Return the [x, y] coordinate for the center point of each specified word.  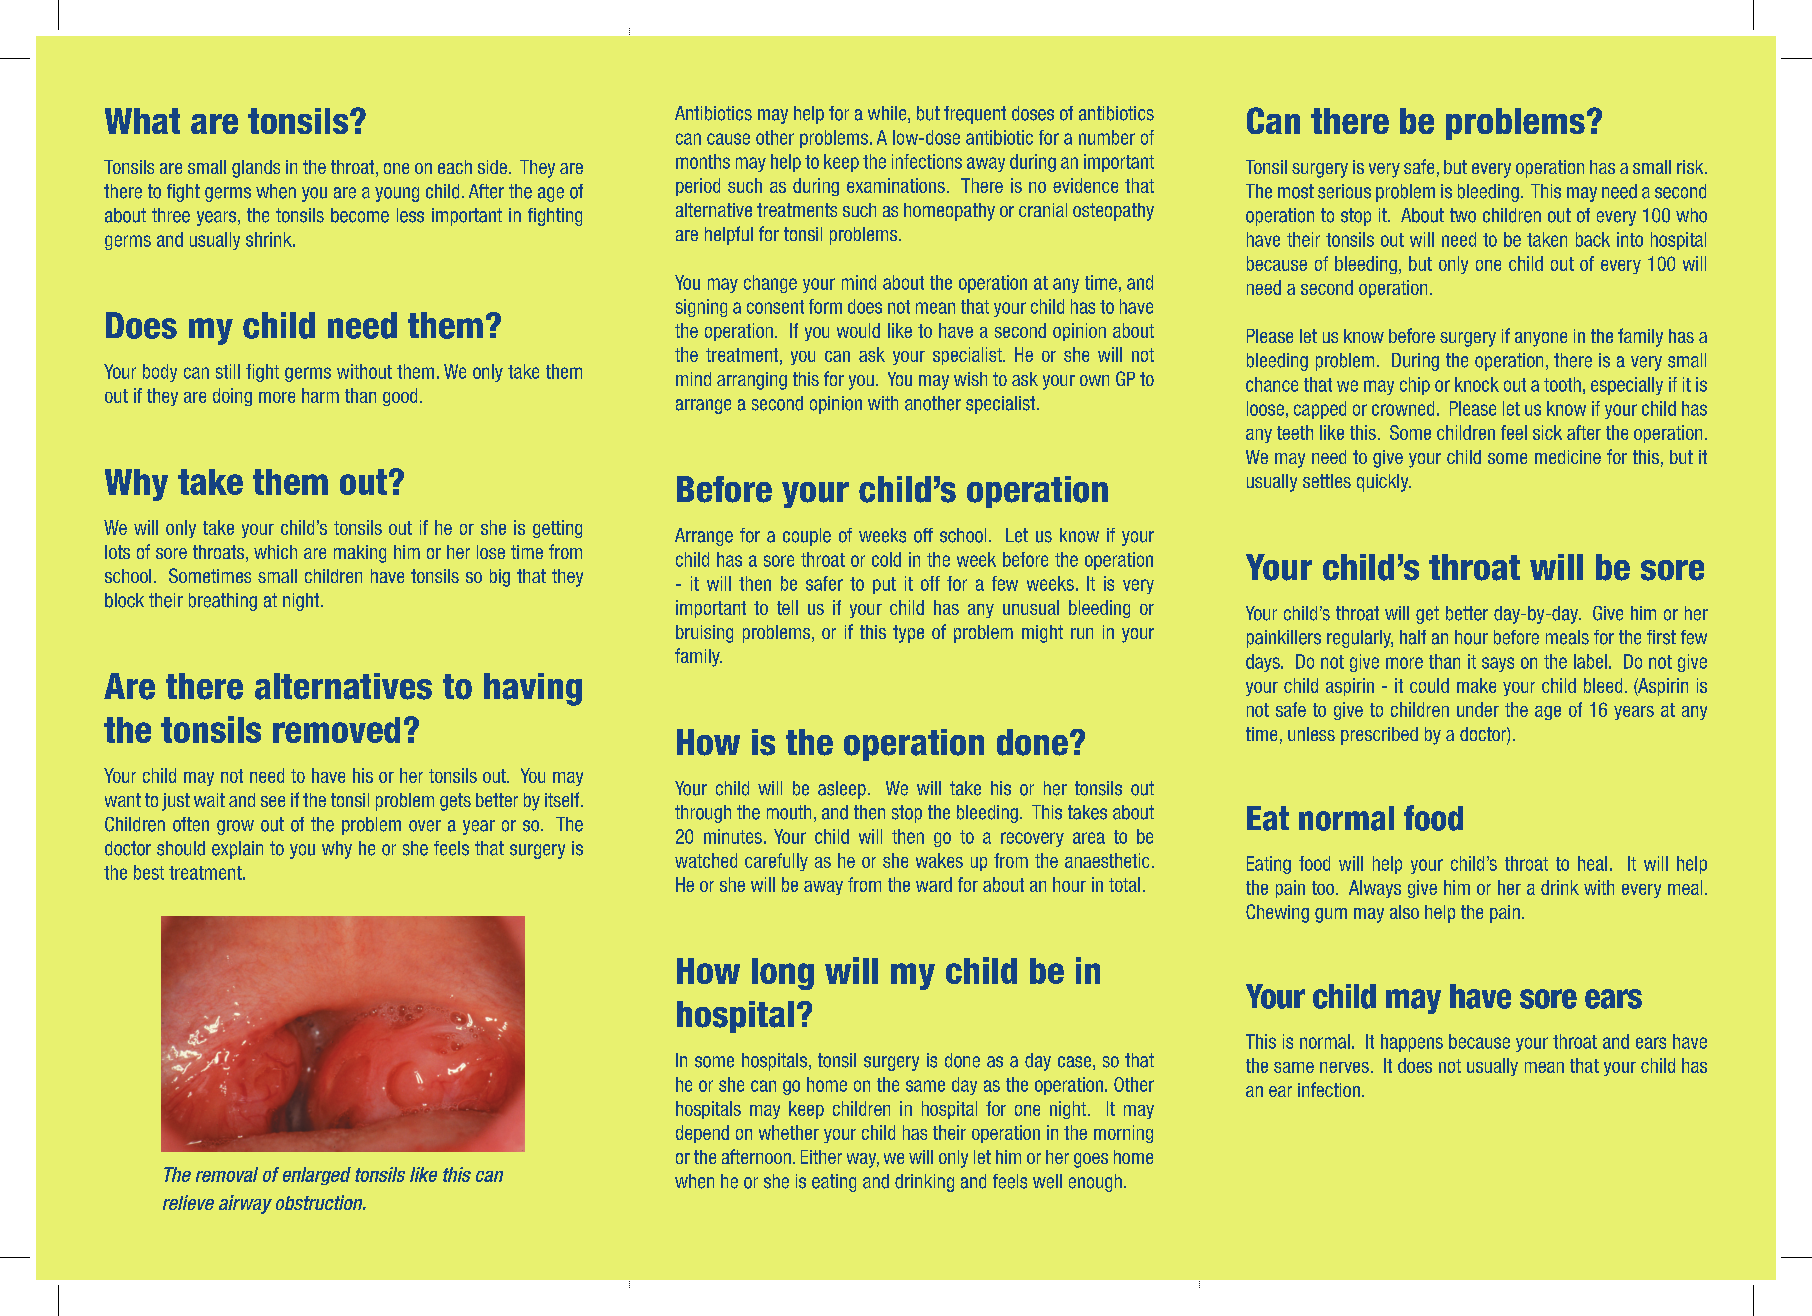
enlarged [317, 1176]
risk [1691, 167]
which [275, 552]
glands [256, 169]
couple [807, 537]
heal [1592, 863]
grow [235, 827]
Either [821, 1157]
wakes [939, 860]
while [888, 114]
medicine [1568, 457]
